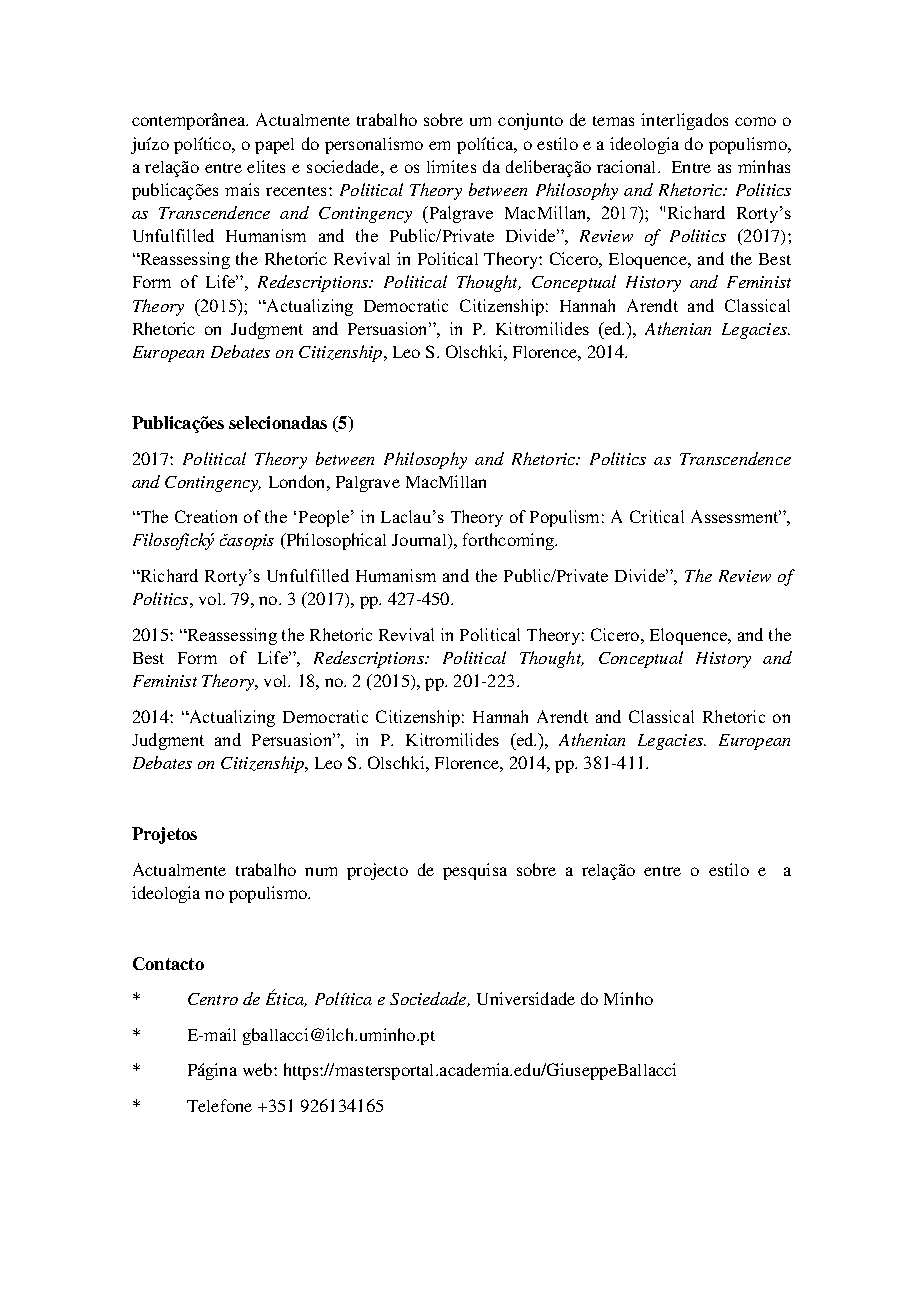 This screenshot has width=924, height=1308. I want to click on web, so click(259, 1069).
